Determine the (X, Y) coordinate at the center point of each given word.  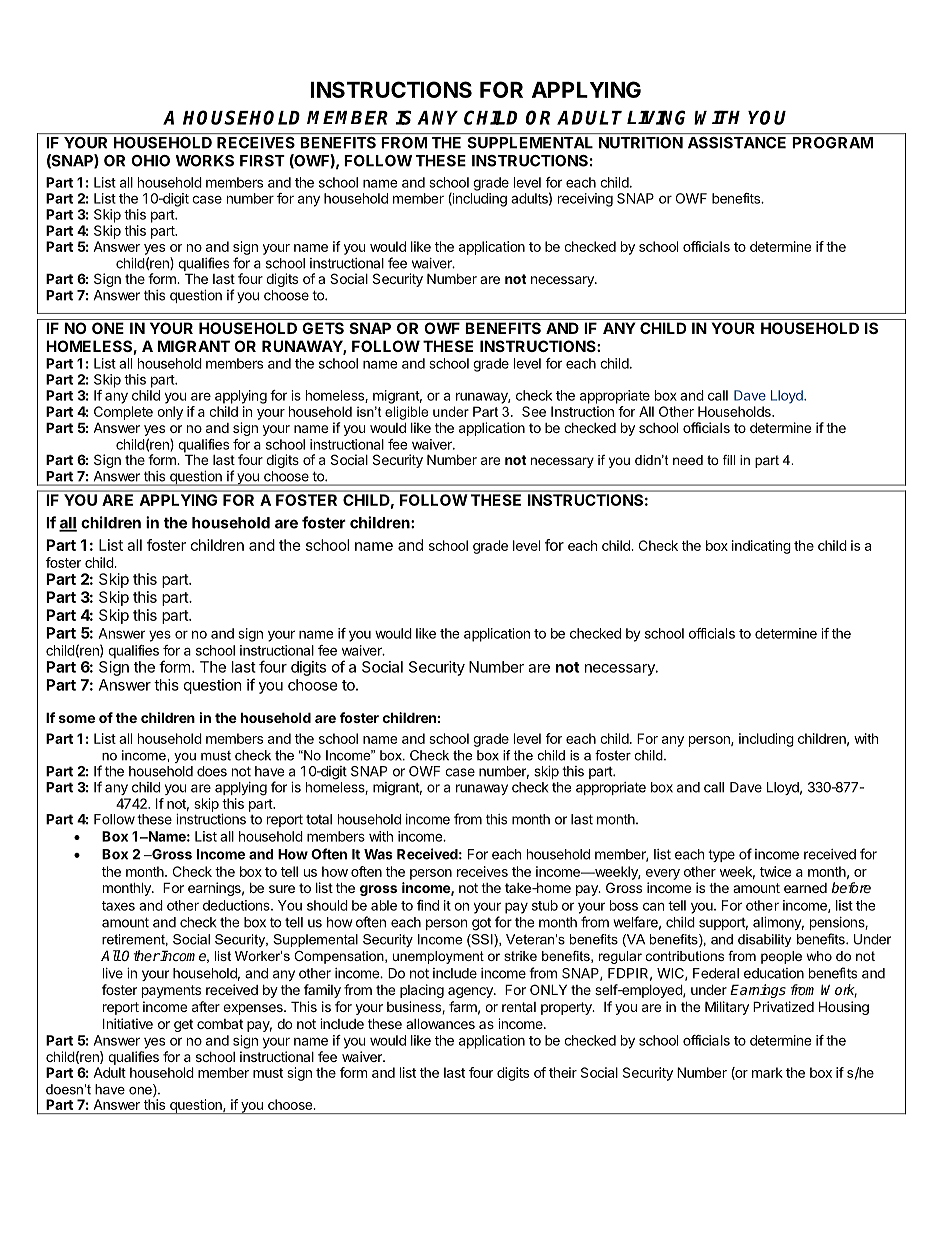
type (721, 855)
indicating (761, 547)
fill (729, 460)
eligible (406, 413)
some (77, 719)
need (688, 460)
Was (378, 854)
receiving (585, 200)
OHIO (150, 161)
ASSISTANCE (737, 143)
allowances (440, 1023)
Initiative (128, 1023)
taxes (118, 906)
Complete (123, 413)
